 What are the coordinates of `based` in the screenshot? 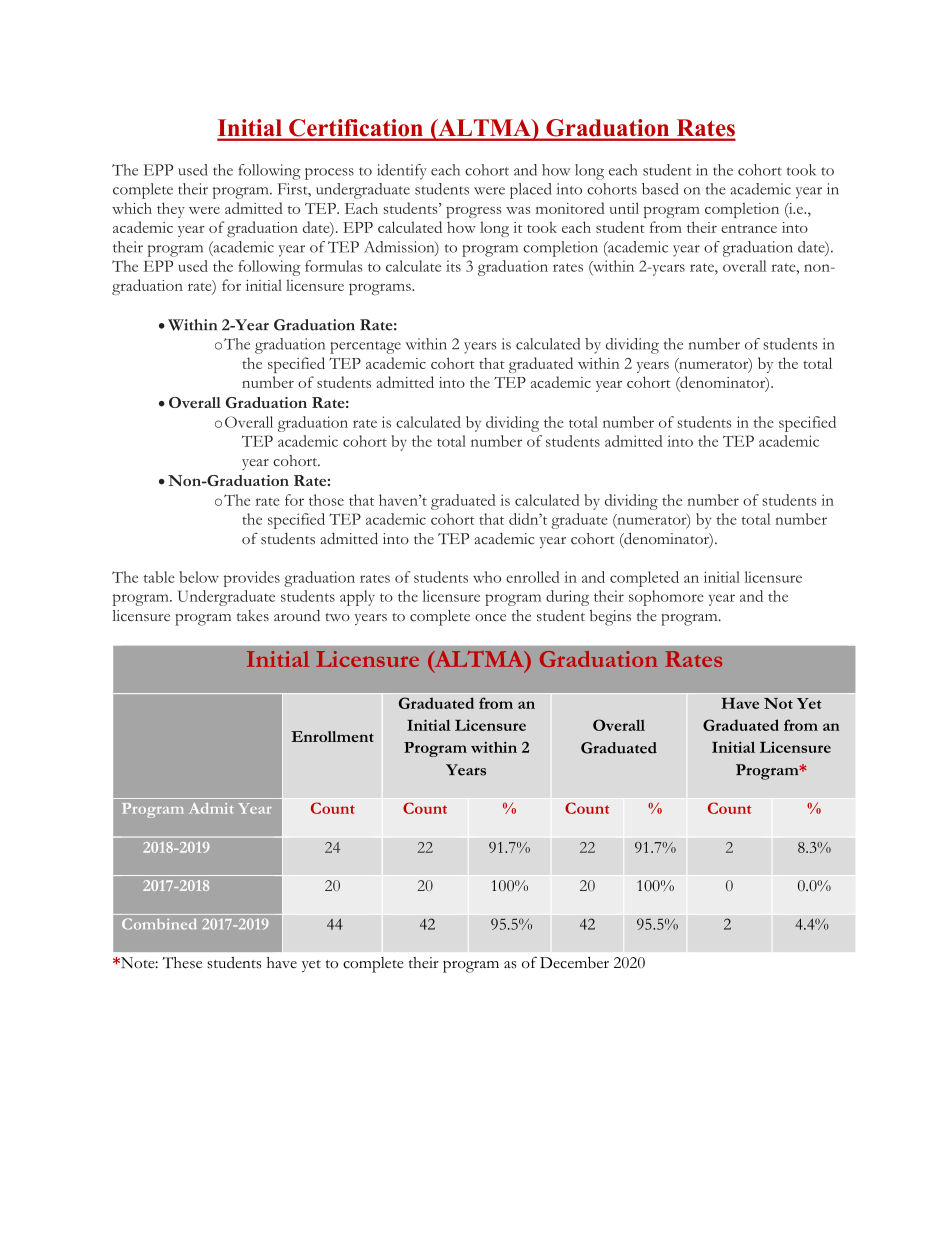 It's located at (660, 189).
